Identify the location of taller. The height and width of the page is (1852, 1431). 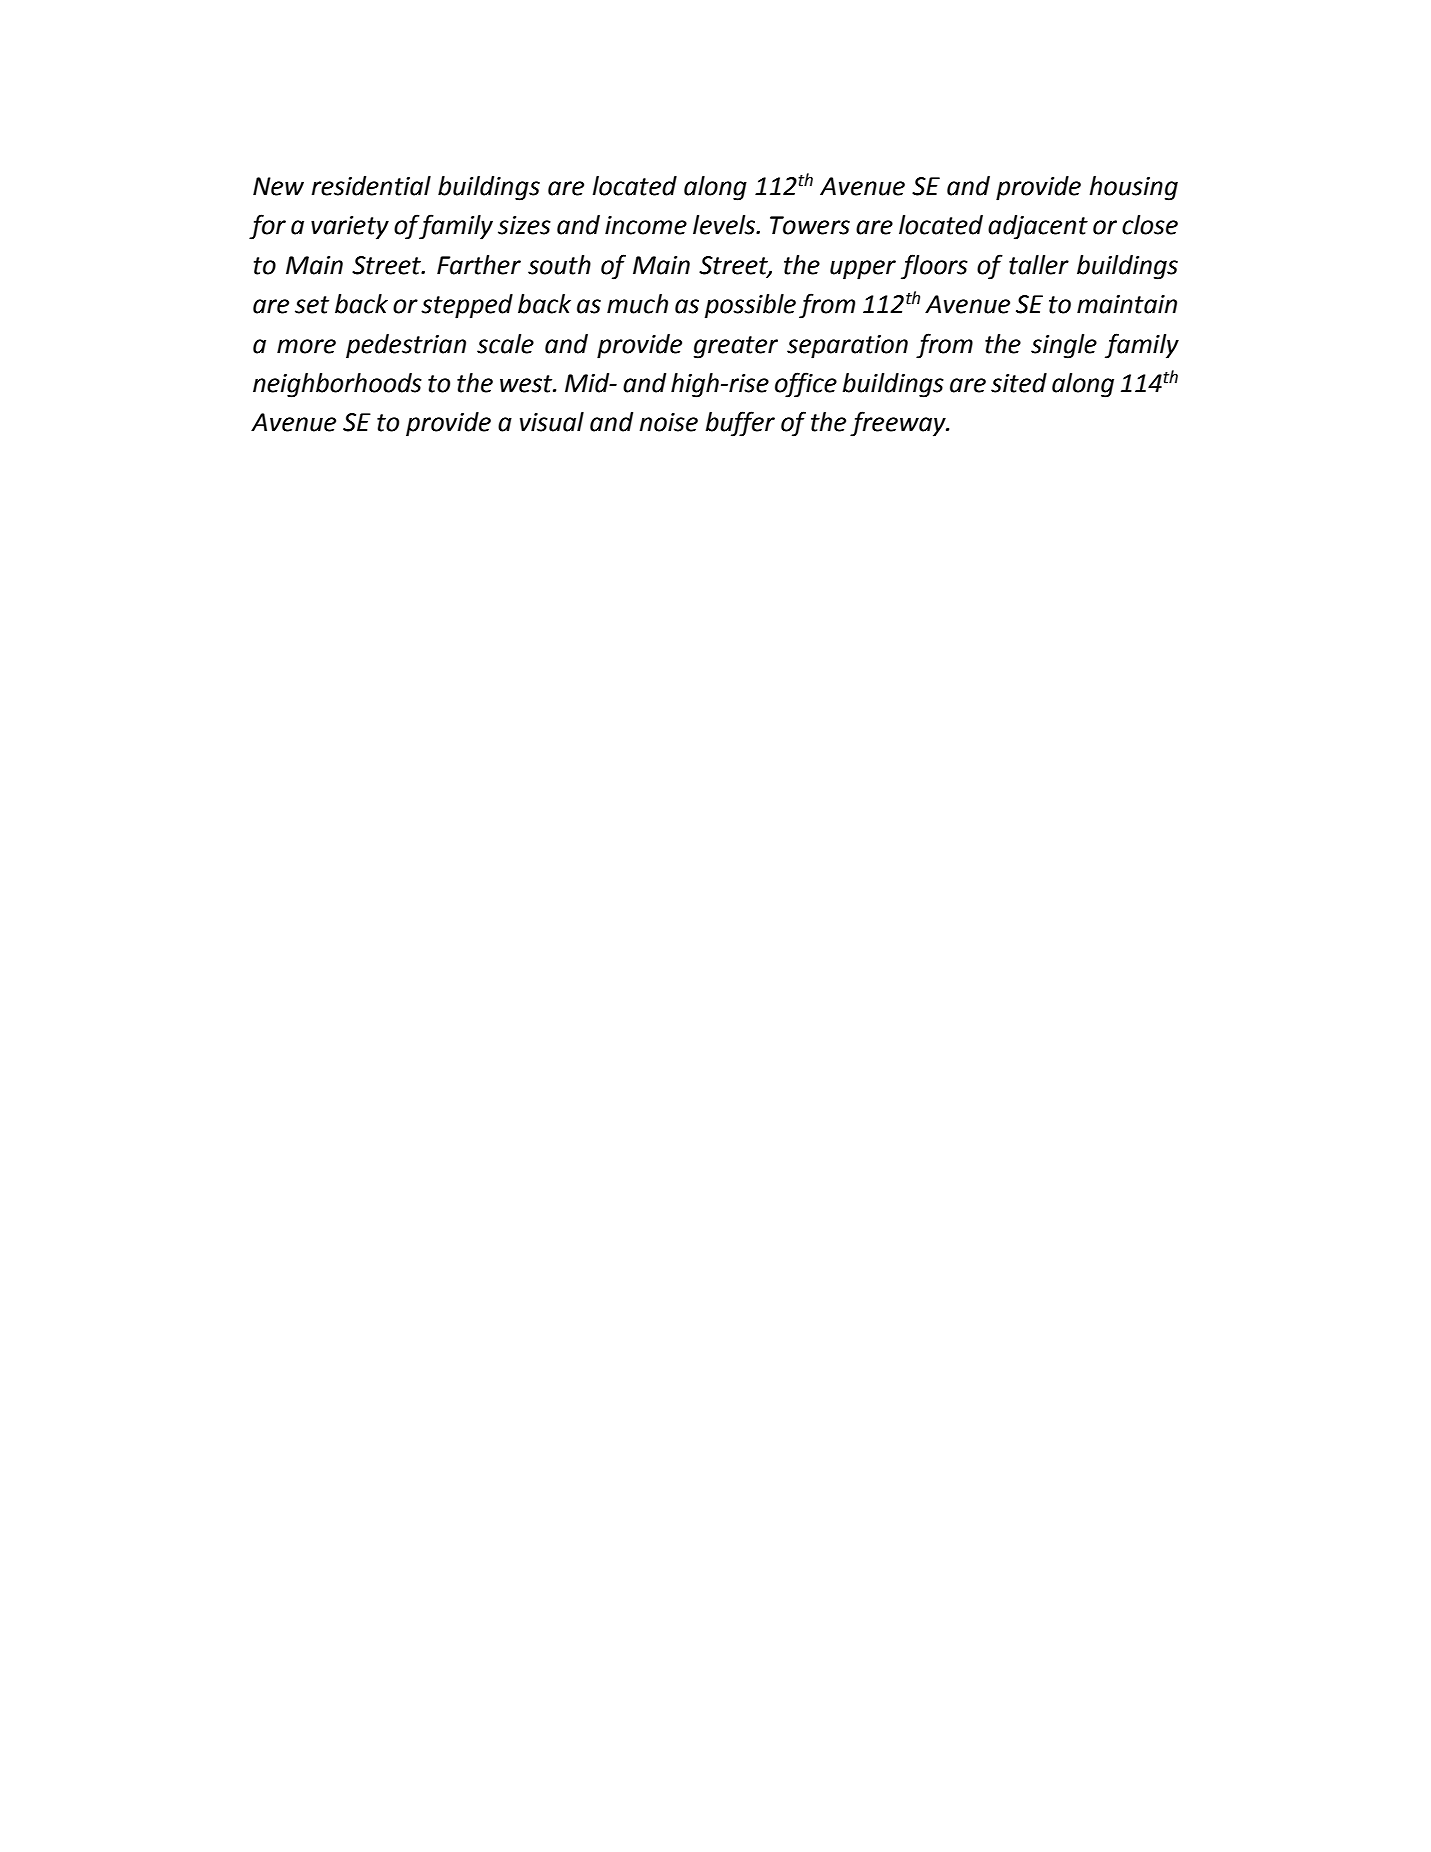
(1039, 265).
